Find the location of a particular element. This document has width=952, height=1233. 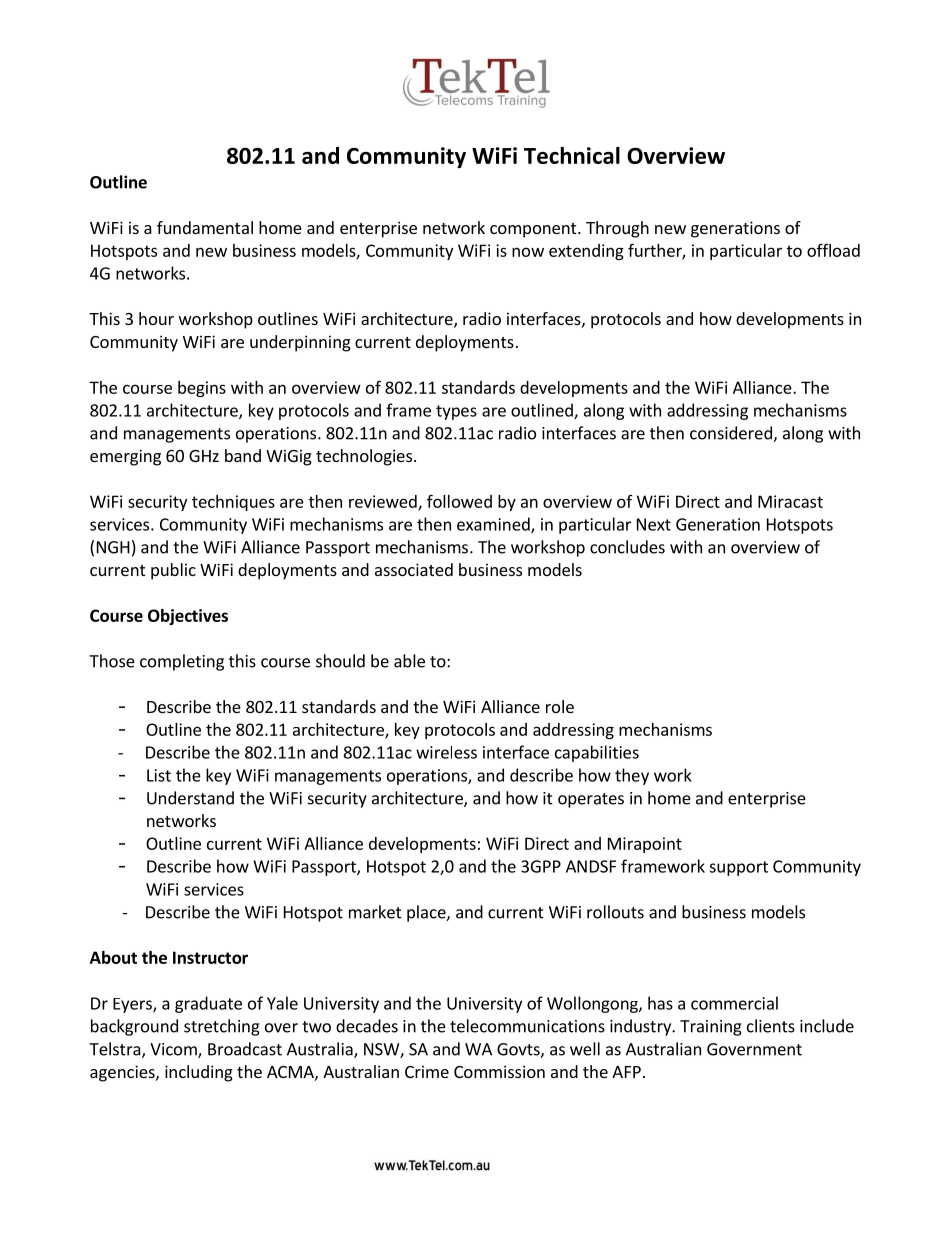

offload is located at coordinates (833, 250).
